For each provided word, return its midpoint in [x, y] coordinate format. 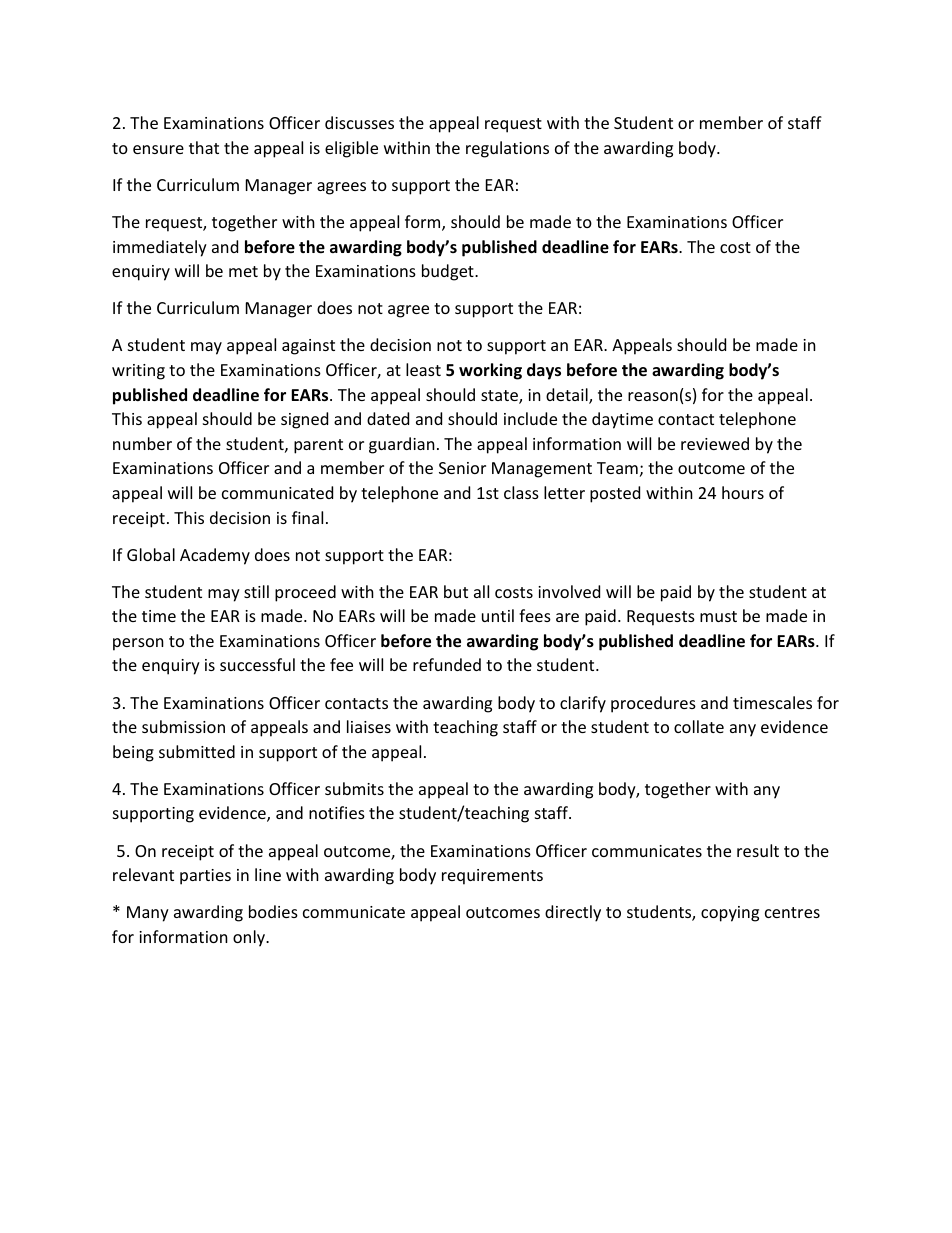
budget [449, 272]
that [204, 147]
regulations [507, 149]
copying [730, 914]
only [250, 938]
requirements [492, 877]
